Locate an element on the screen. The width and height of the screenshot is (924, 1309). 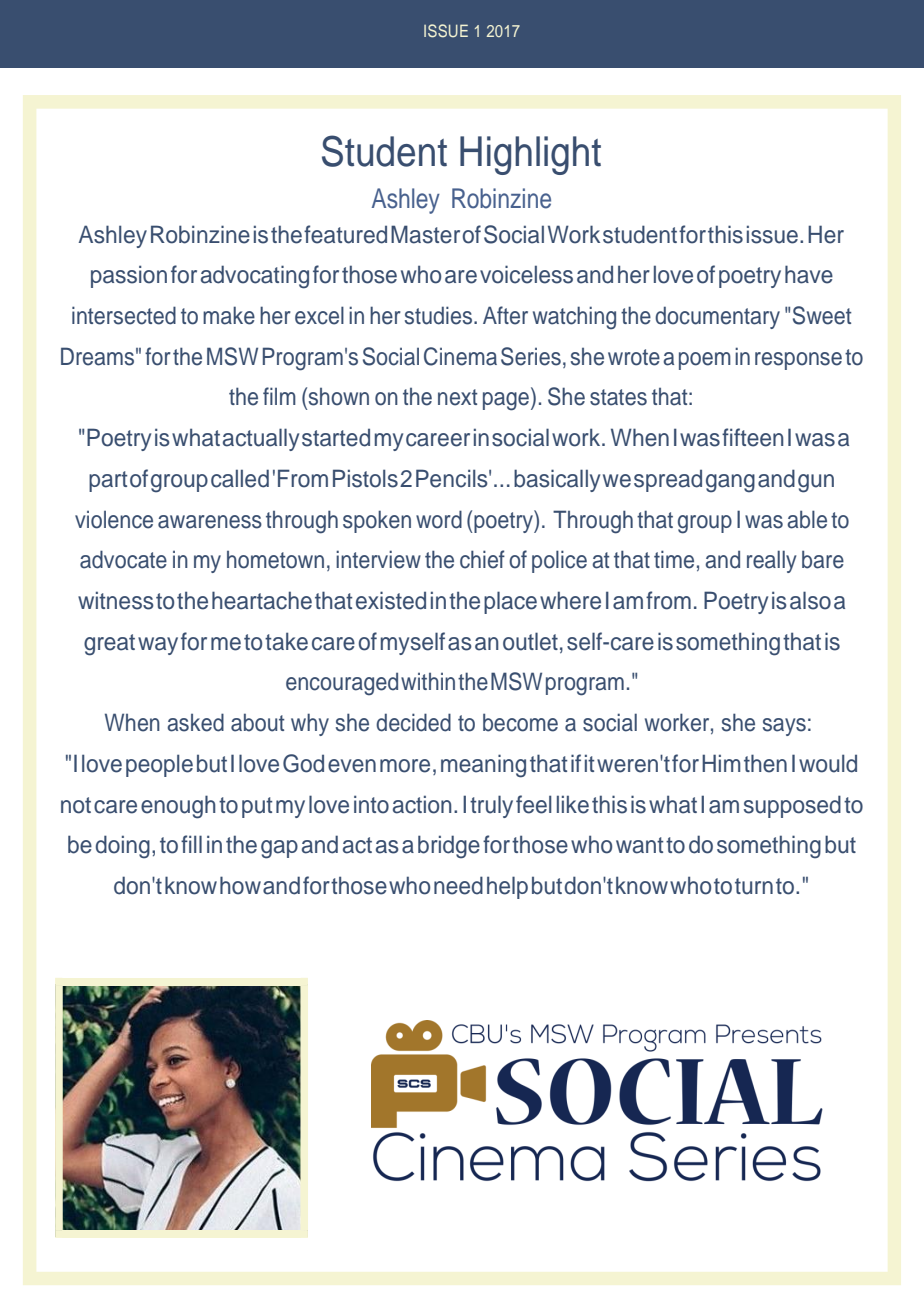
able is located at coordinates (807, 519).
